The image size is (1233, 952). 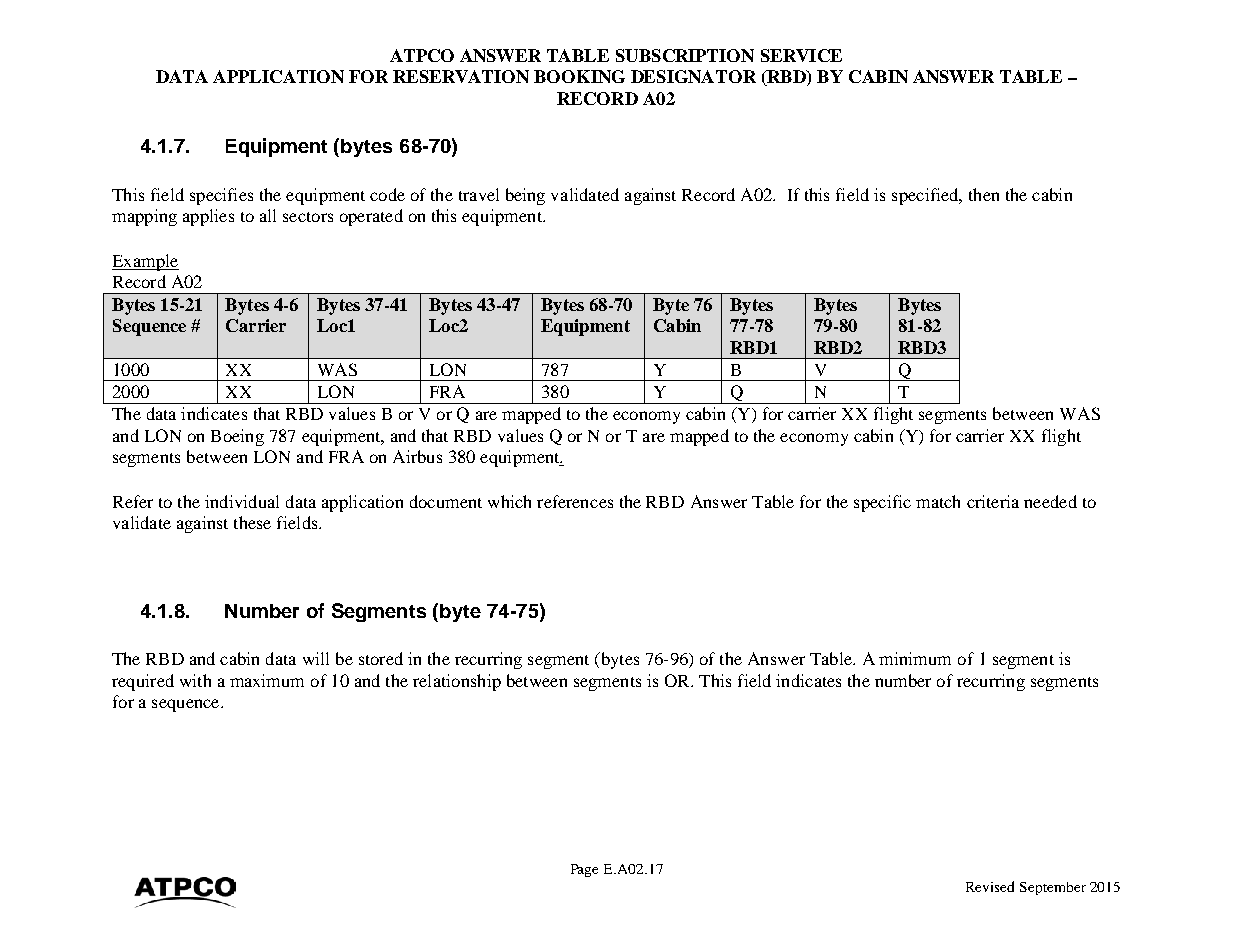 What do you see at coordinates (990, 886) in the document?
I see `Revised` at bounding box center [990, 886].
